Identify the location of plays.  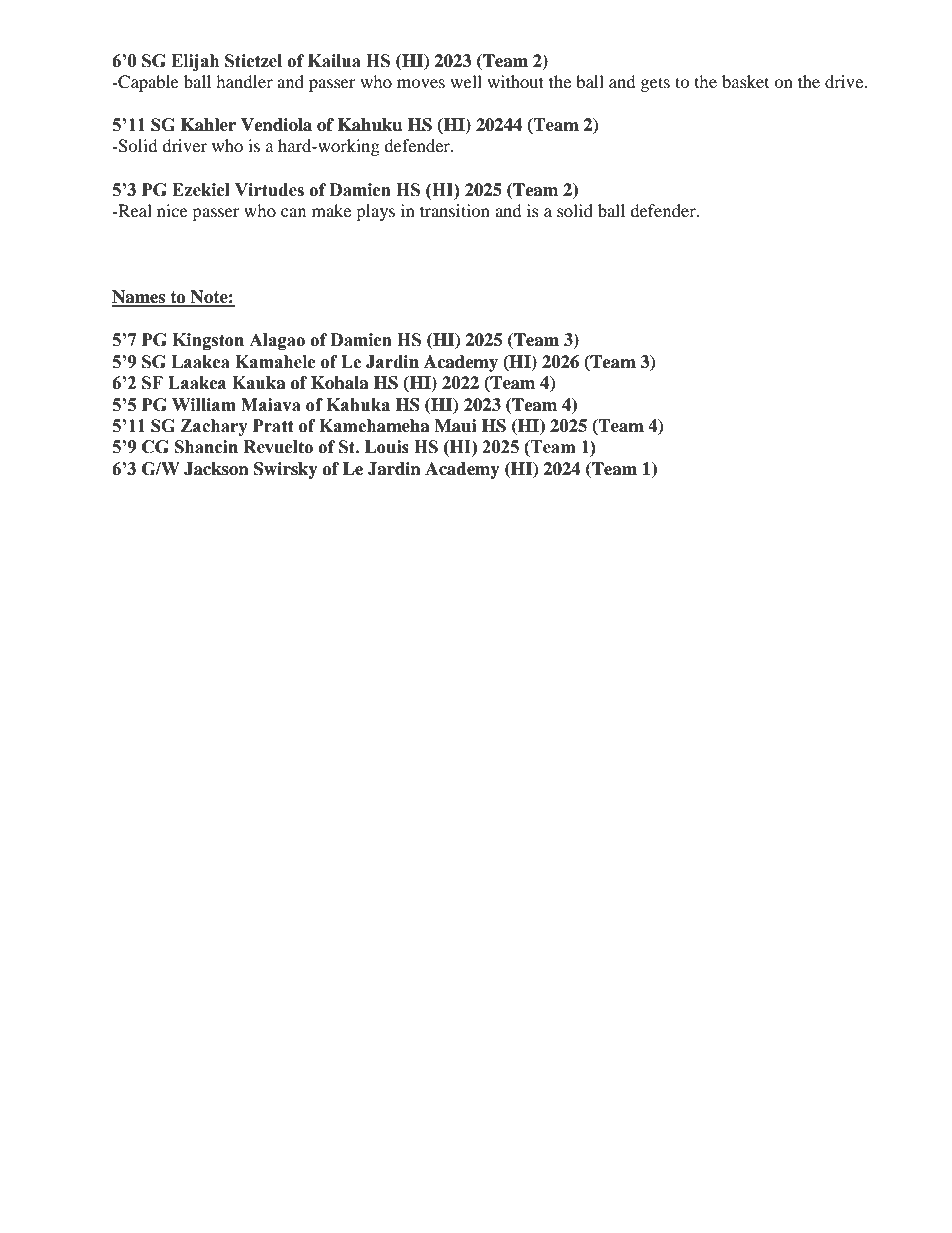
(375, 212).
